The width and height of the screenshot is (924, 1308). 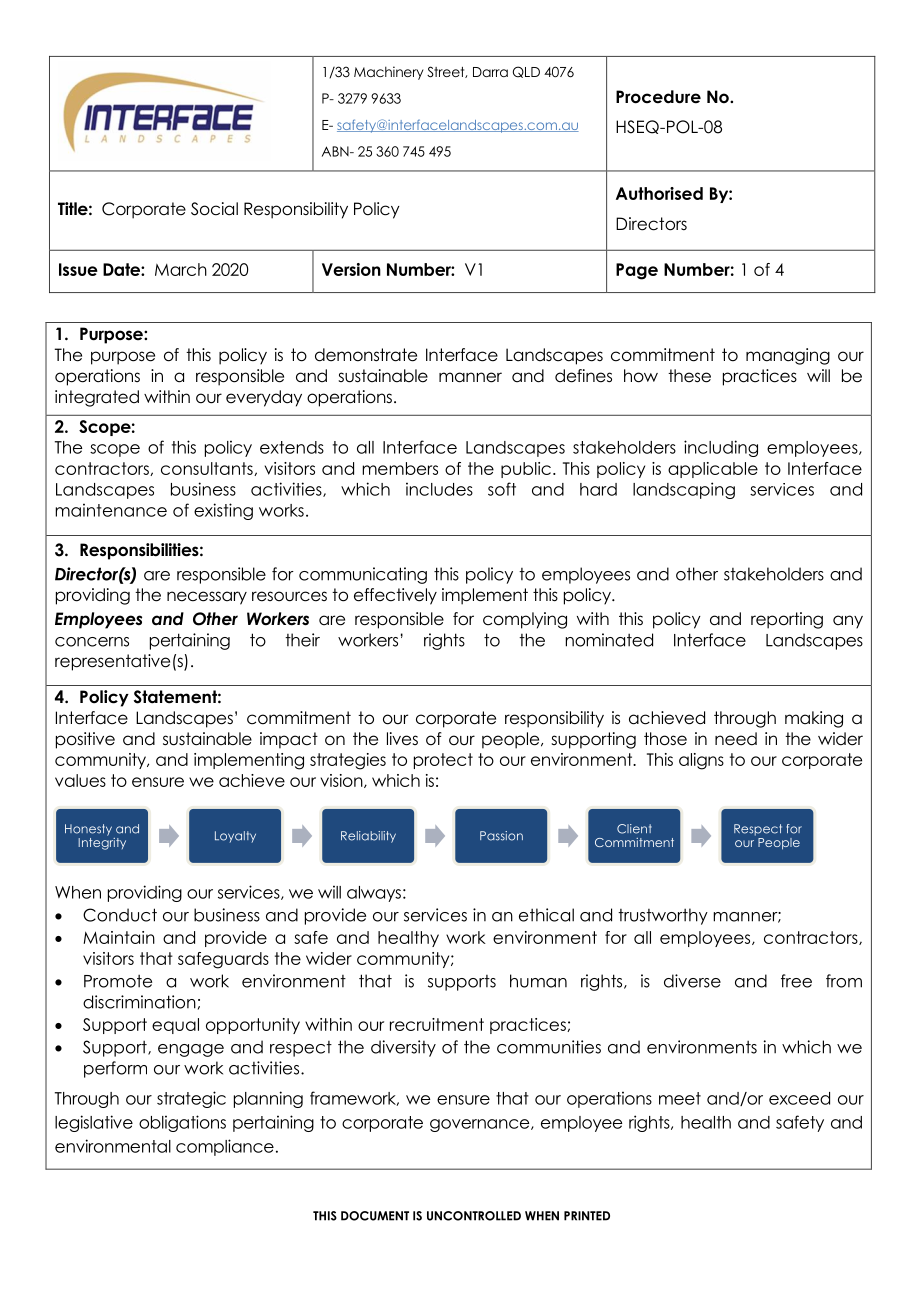 What do you see at coordinates (439, 489) in the screenshot?
I see `includes` at bounding box center [439, 489].
